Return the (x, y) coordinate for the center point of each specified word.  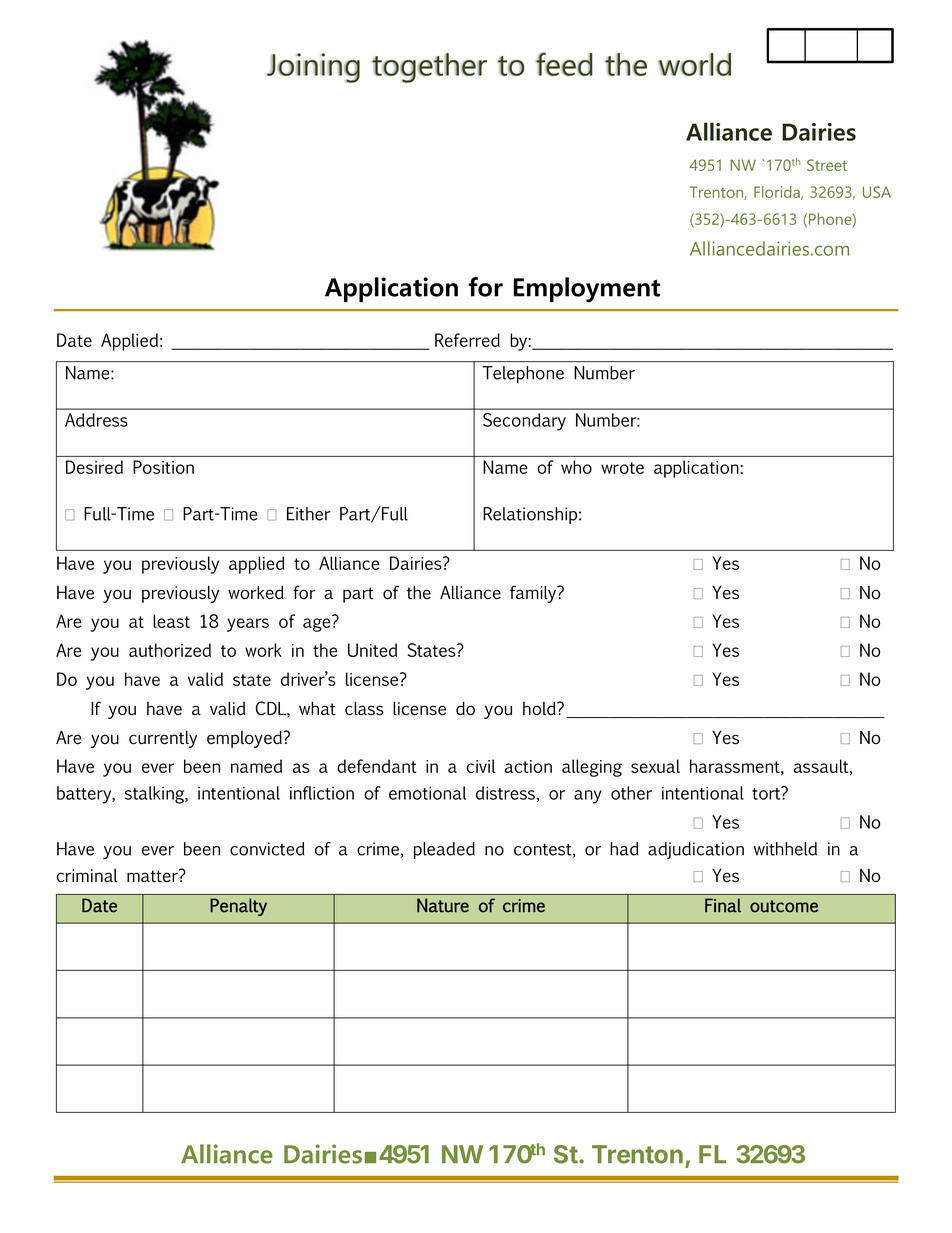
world (695, 64)
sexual (655, 766)
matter (153, 876)
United (372, 650)
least (171, 621)
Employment (587, 290)
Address (96, 420)
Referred (467, 340)
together (429, 68)
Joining (313, 68)
